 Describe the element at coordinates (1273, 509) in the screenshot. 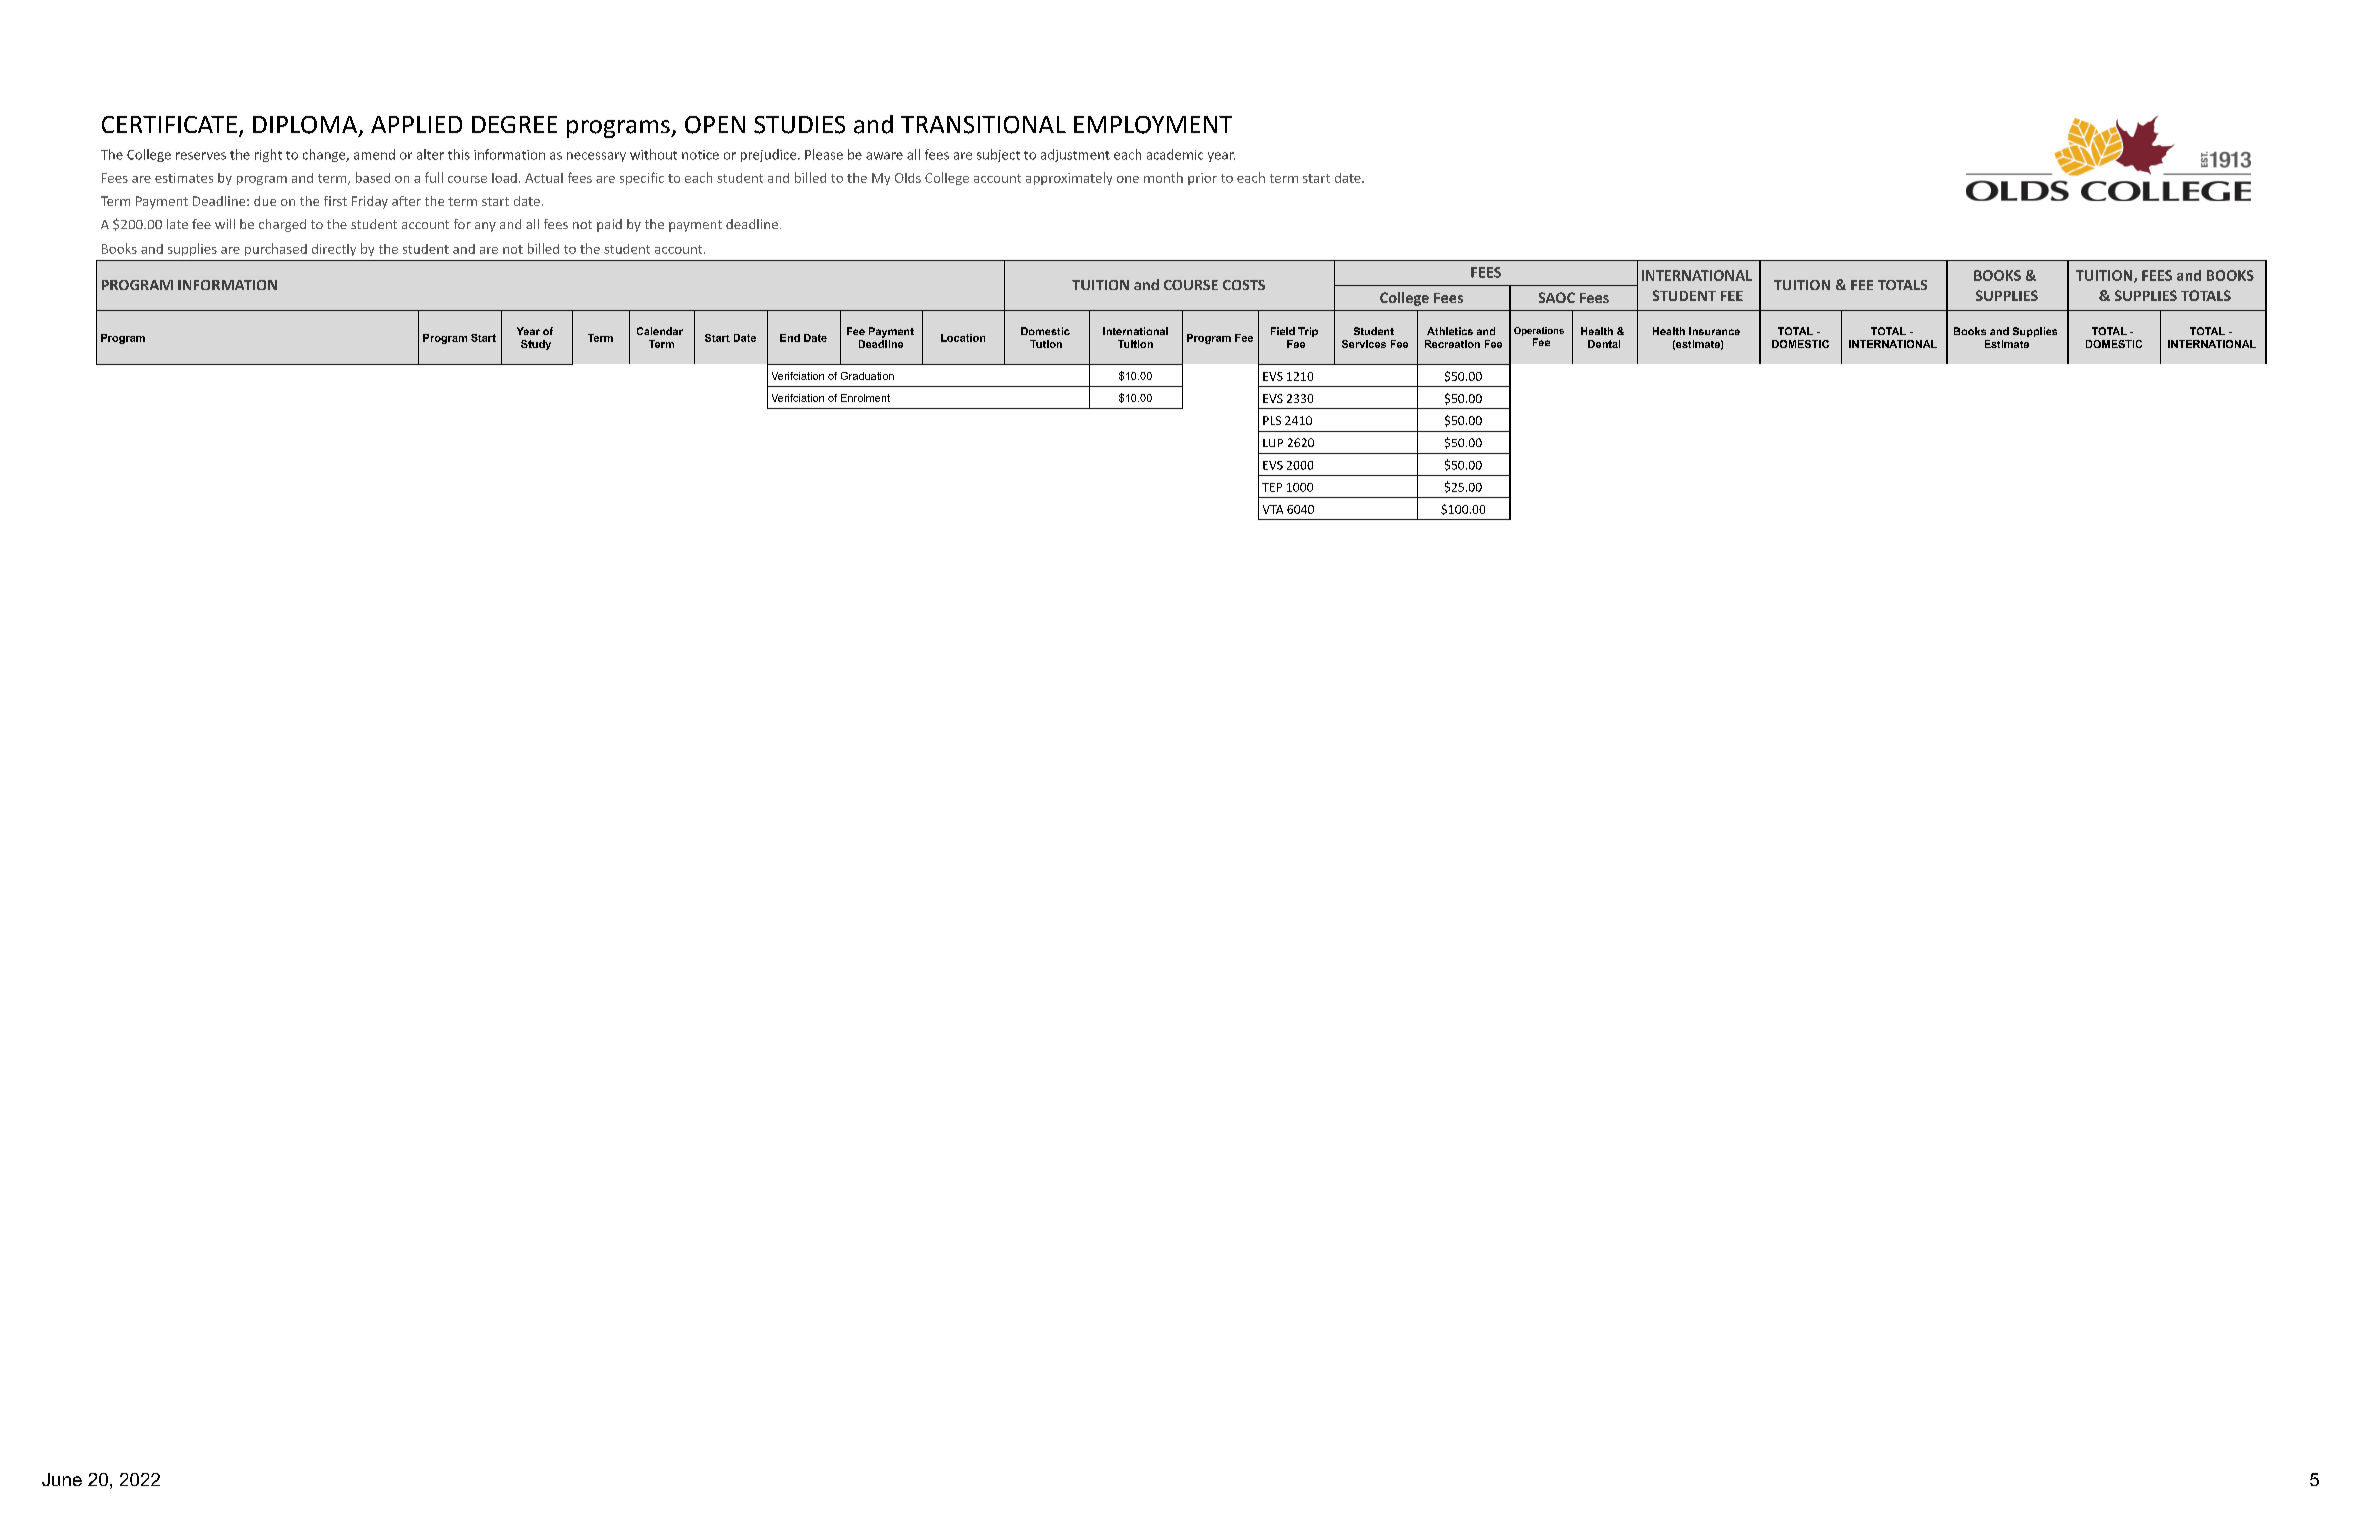

I see `VTA` at that location.
